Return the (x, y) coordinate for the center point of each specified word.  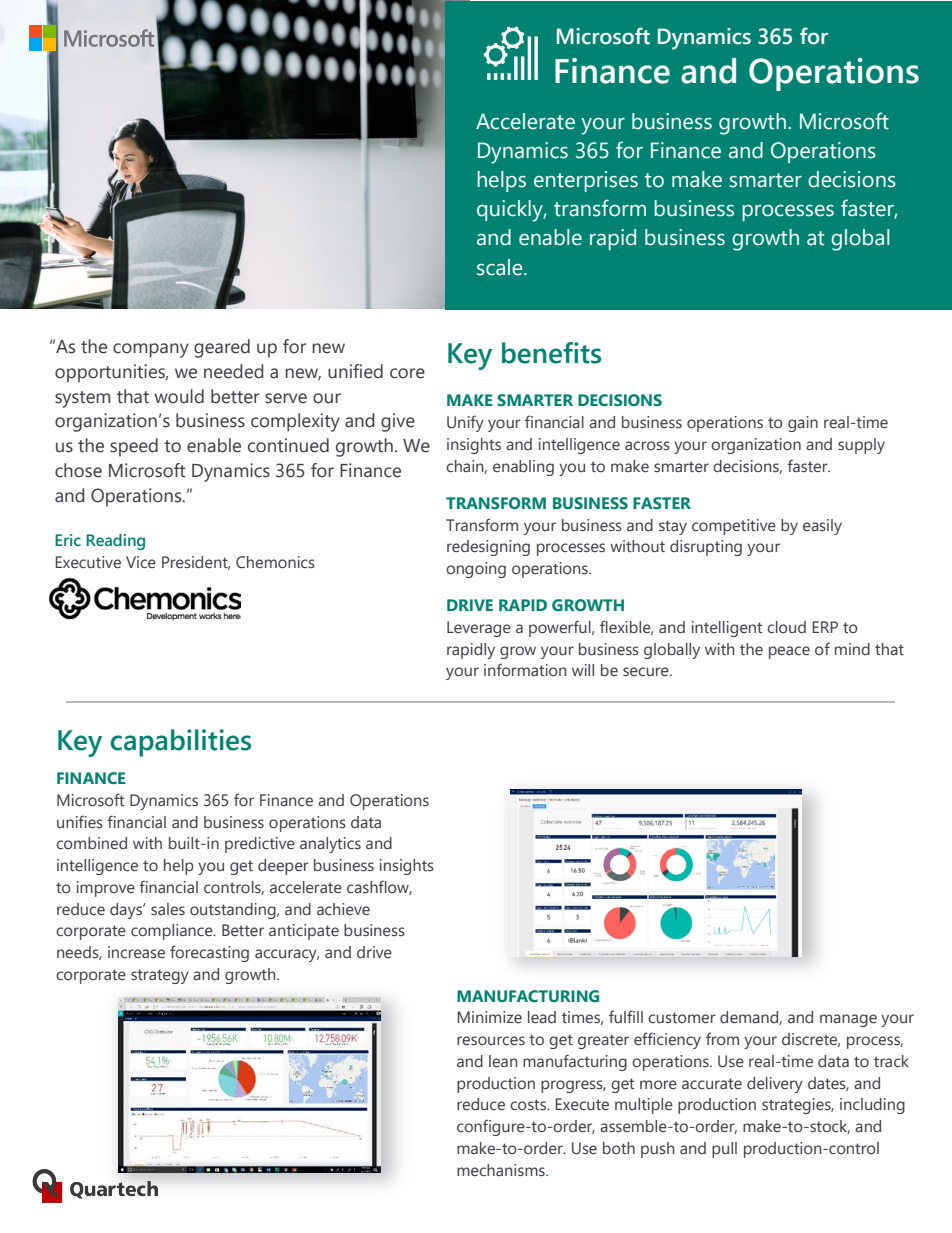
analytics (330, 845)
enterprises (586, 181)
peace (789, 652)
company (151, 350)
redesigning (488, 548)
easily (822, 527)
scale (501, 267)
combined (91, 843)
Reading (115, 542)
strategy (160, 976)
